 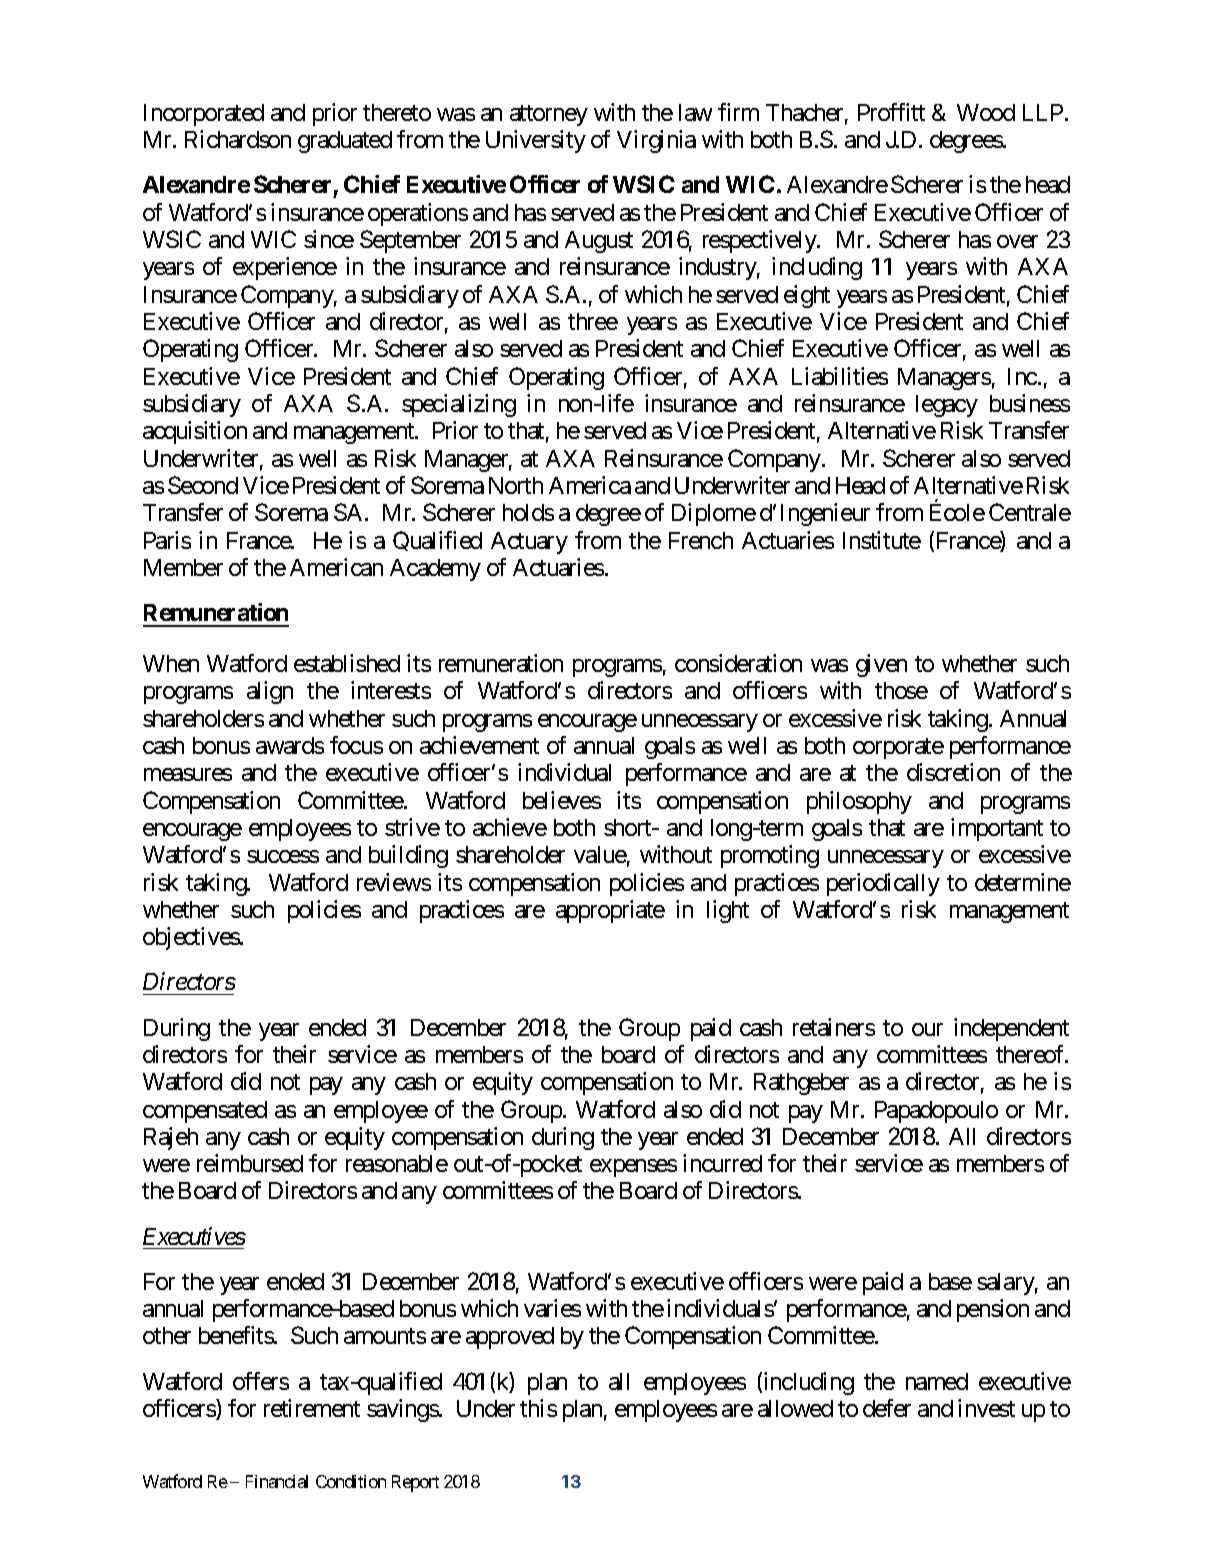 What do you see at coordinates (882, 540) in the screenshot?
I see `Institute` at bounding box center [882, 540].
